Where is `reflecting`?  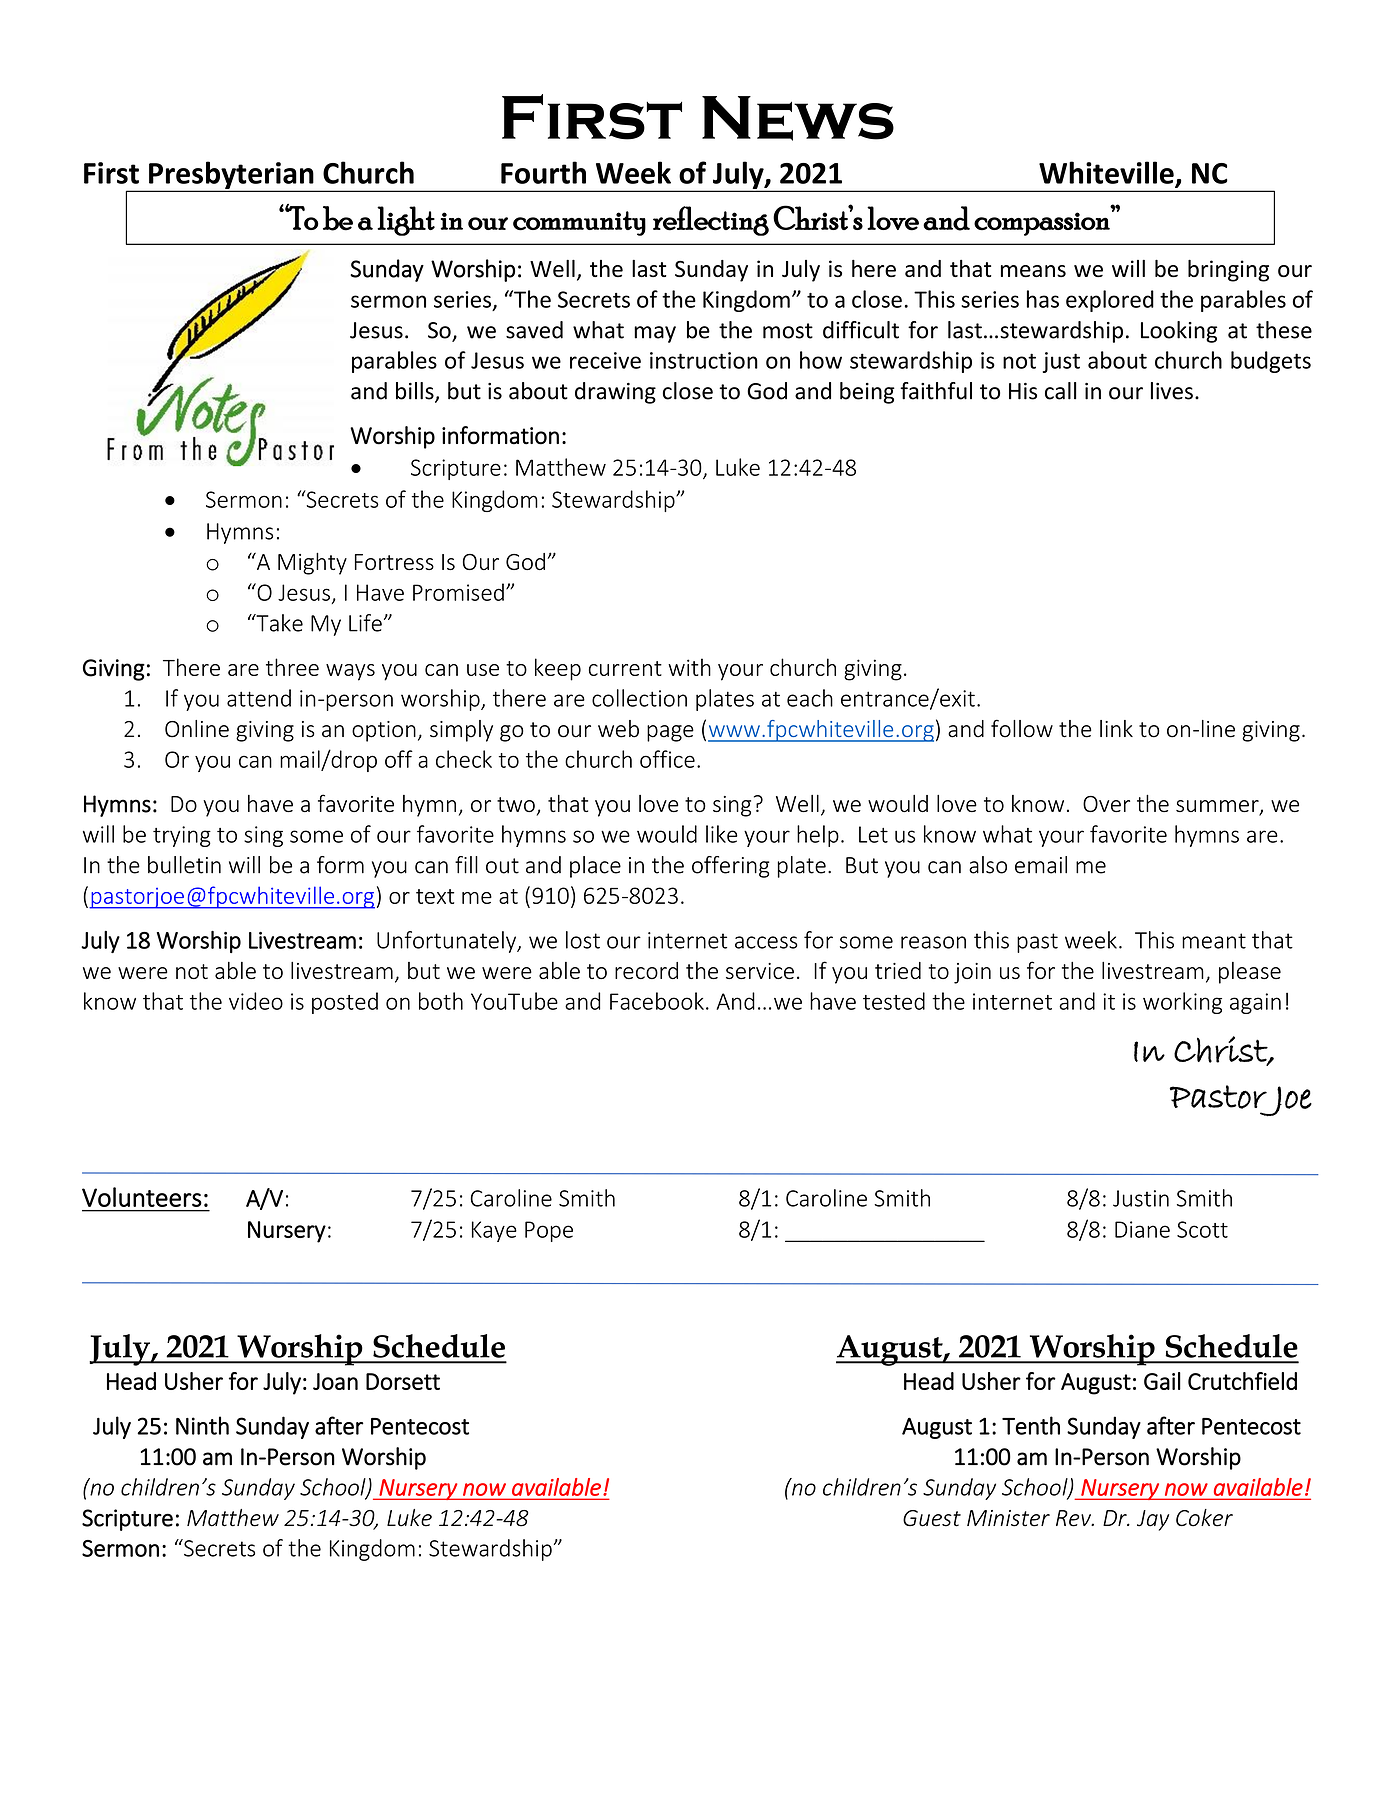 reflecting is located at coordinates (711, 221).
